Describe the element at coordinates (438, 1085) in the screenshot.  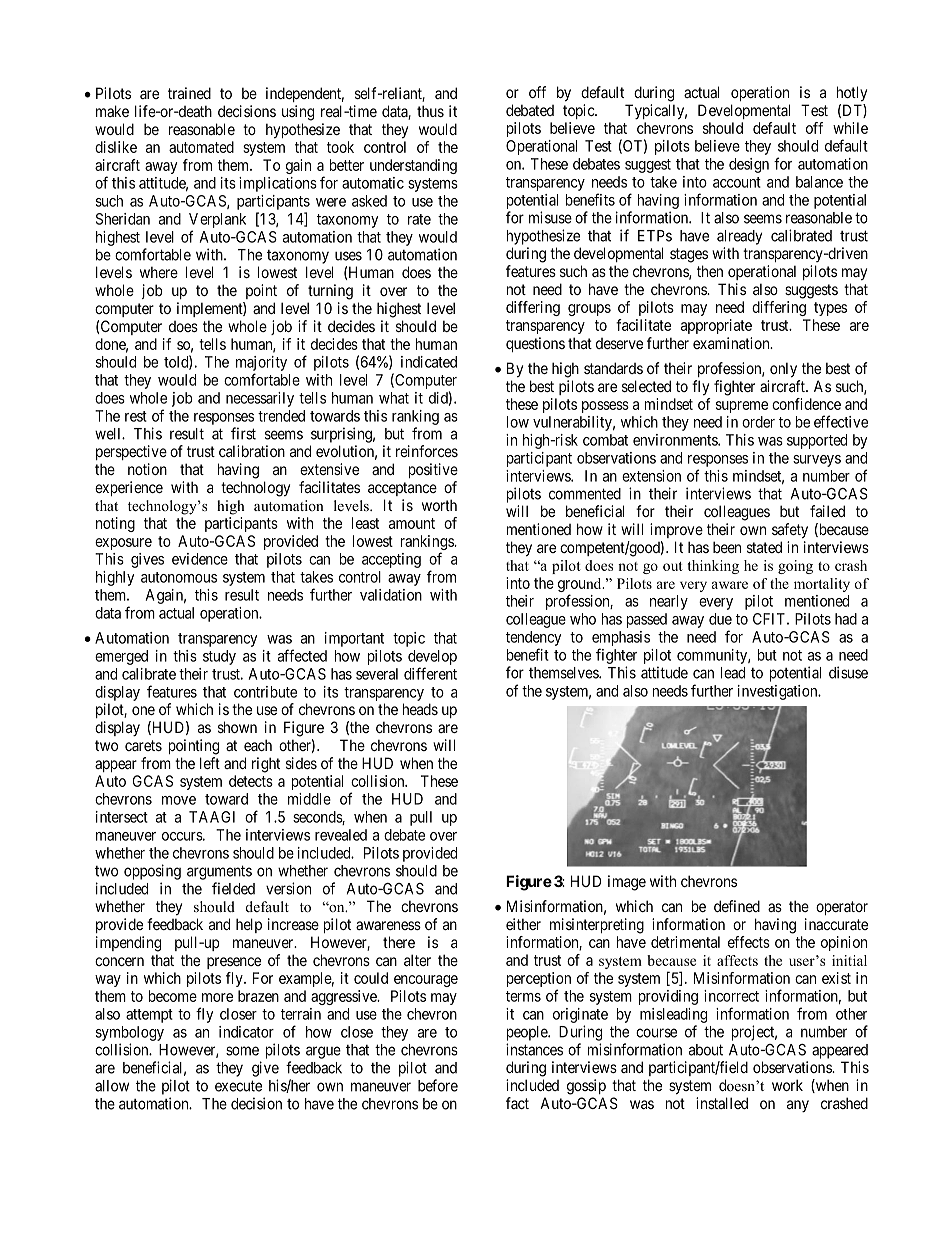
I see `before` at that location.
